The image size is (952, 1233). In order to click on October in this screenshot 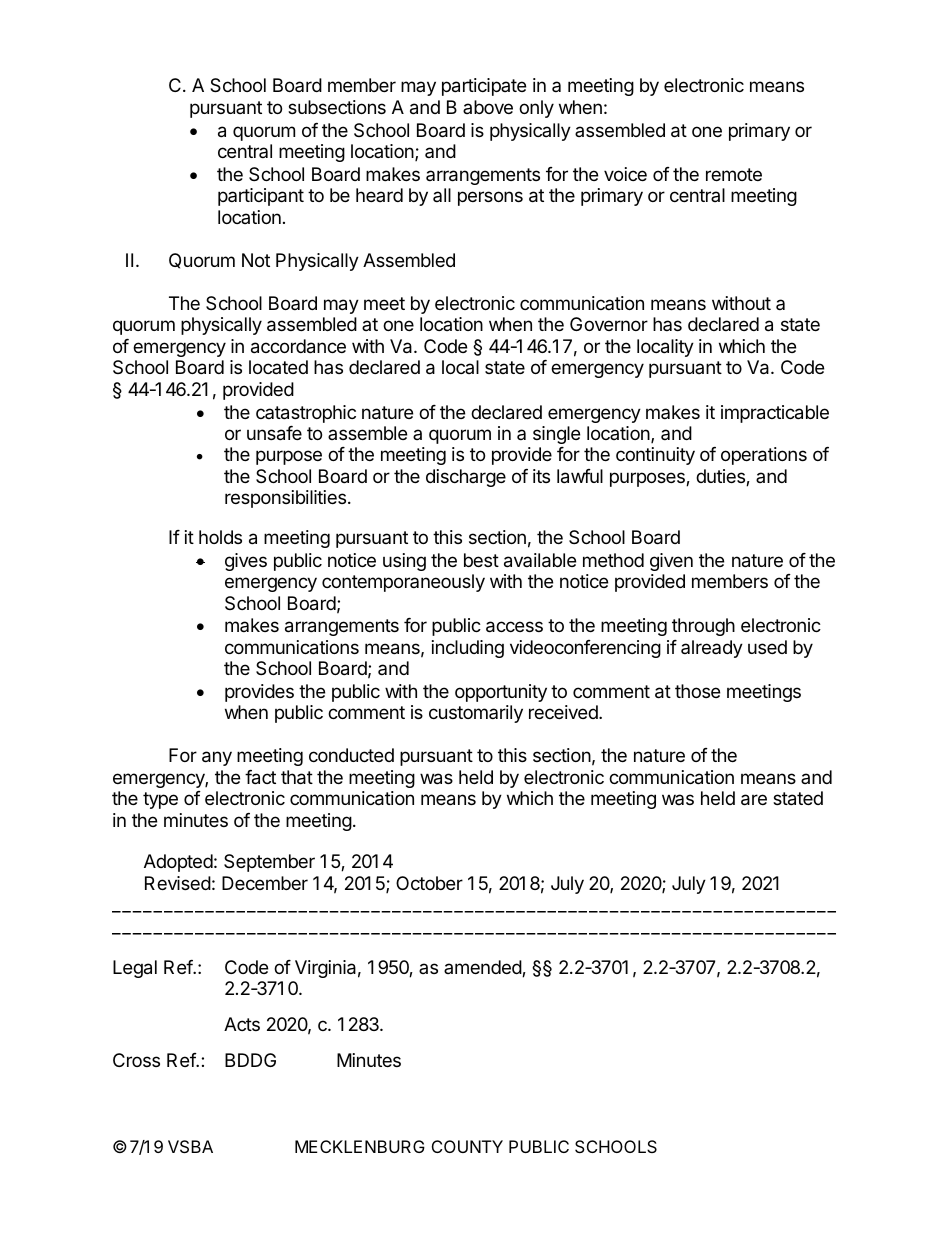, I will do `click(429, 883)`.
